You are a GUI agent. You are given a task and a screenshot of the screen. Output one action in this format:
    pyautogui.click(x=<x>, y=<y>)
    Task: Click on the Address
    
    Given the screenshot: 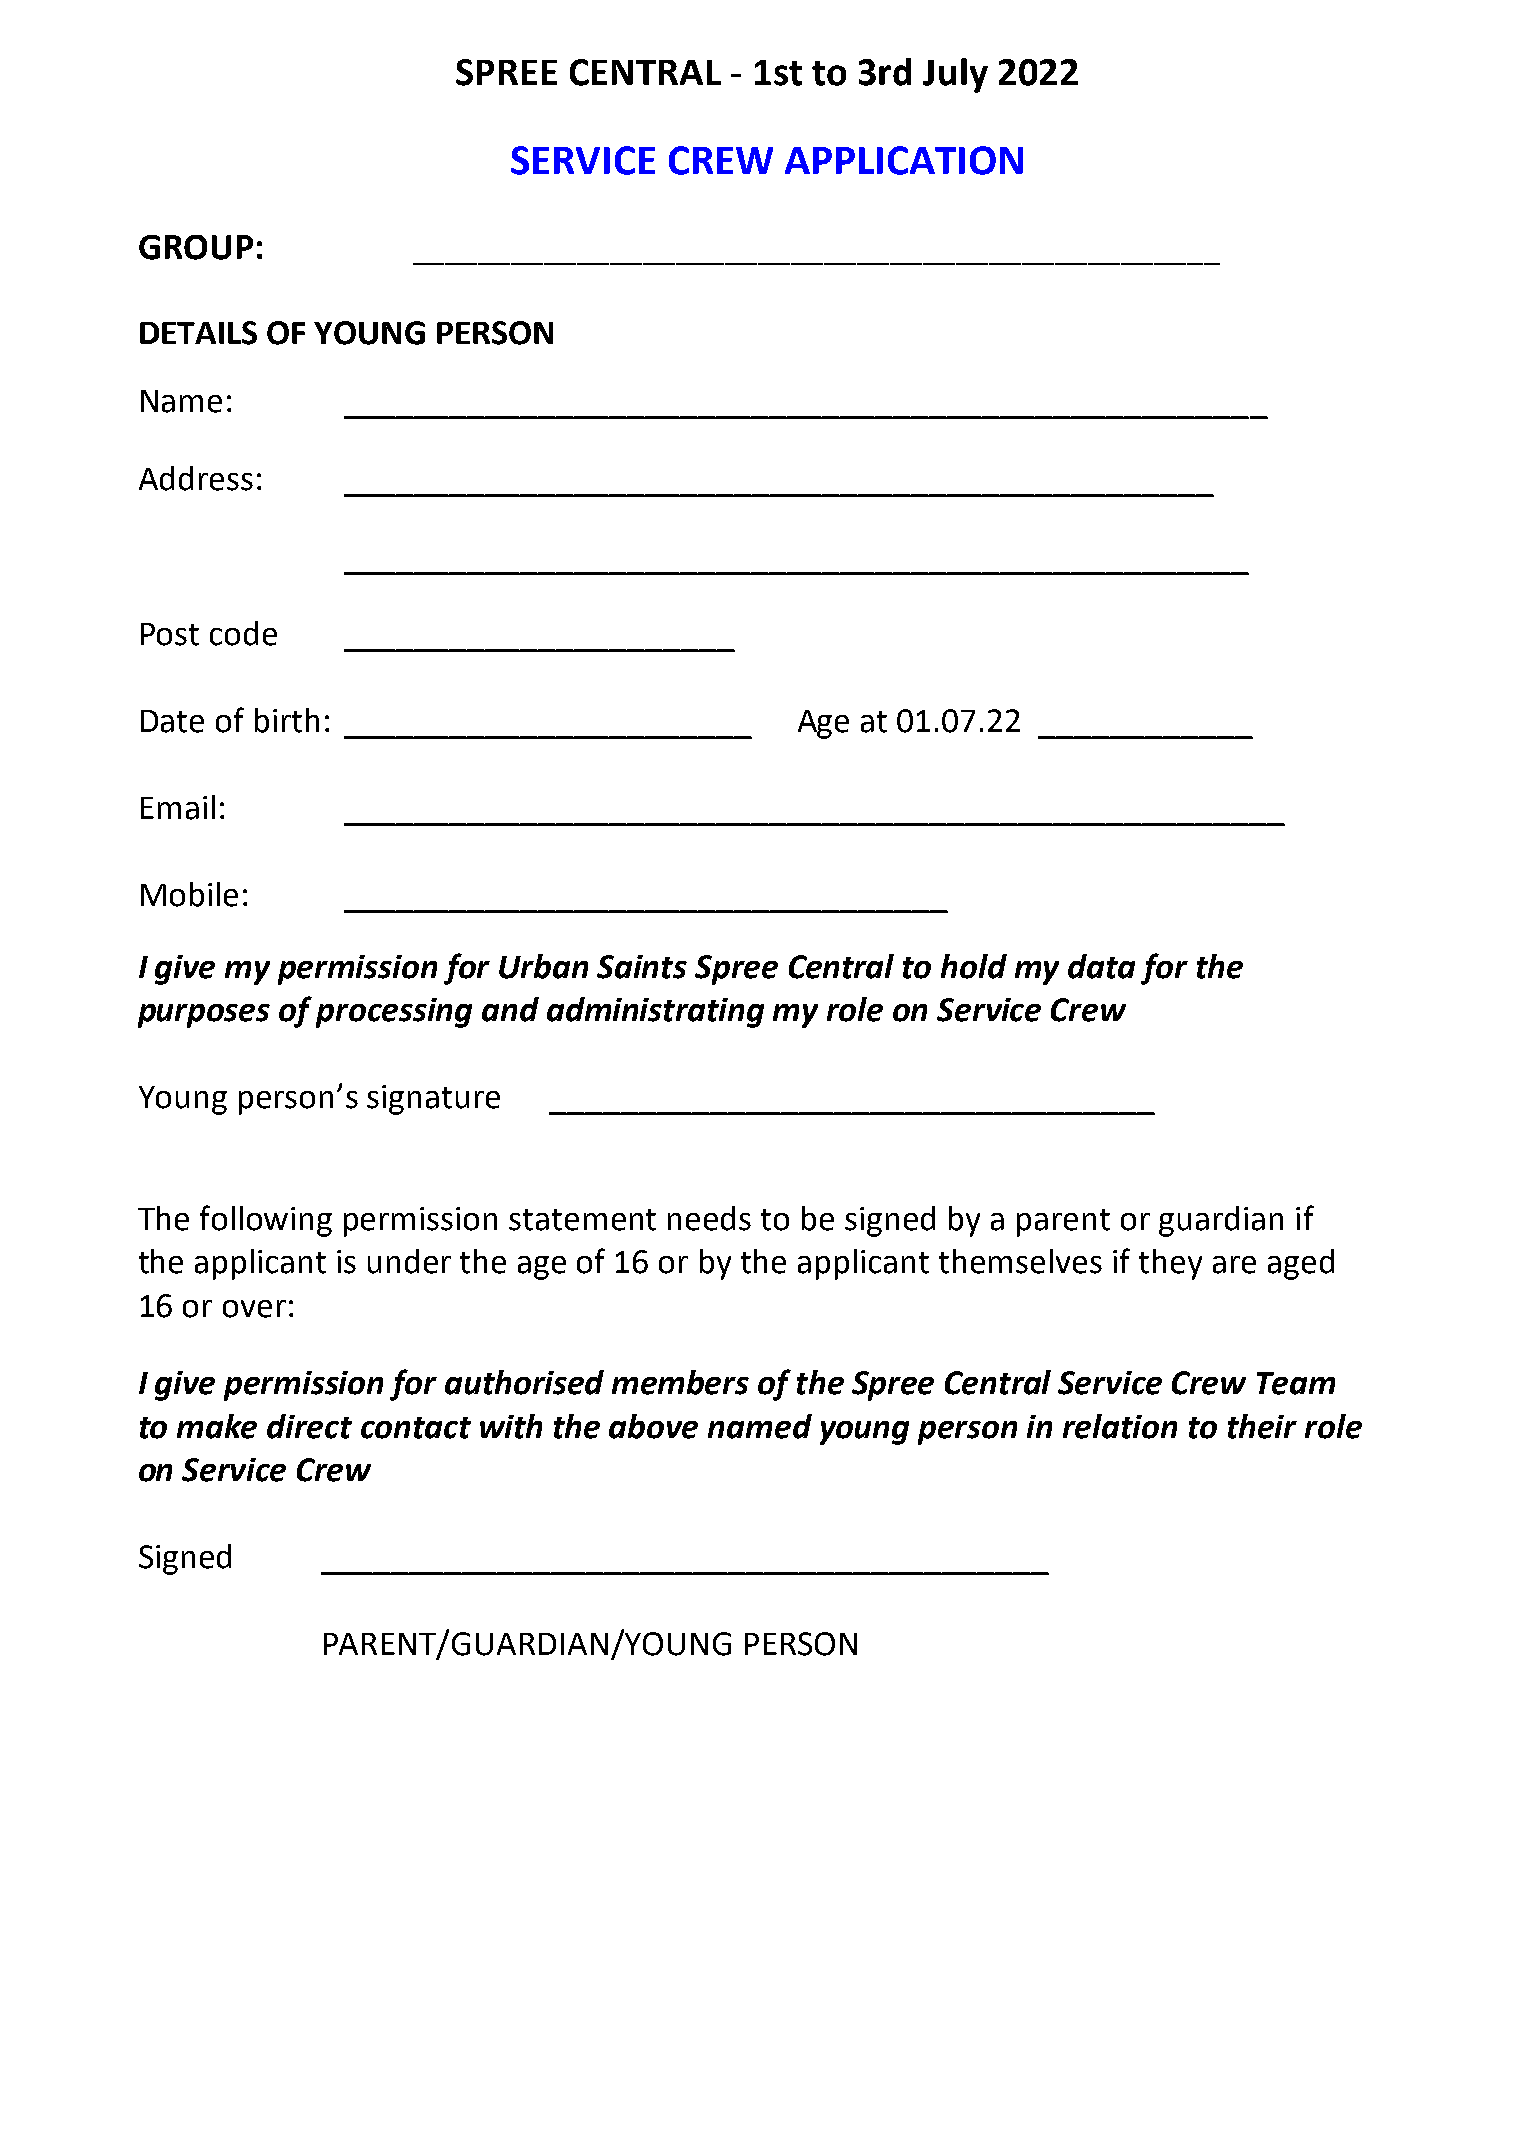 What is the action you would take?
    pyautogui.click(x=196, y=478)
